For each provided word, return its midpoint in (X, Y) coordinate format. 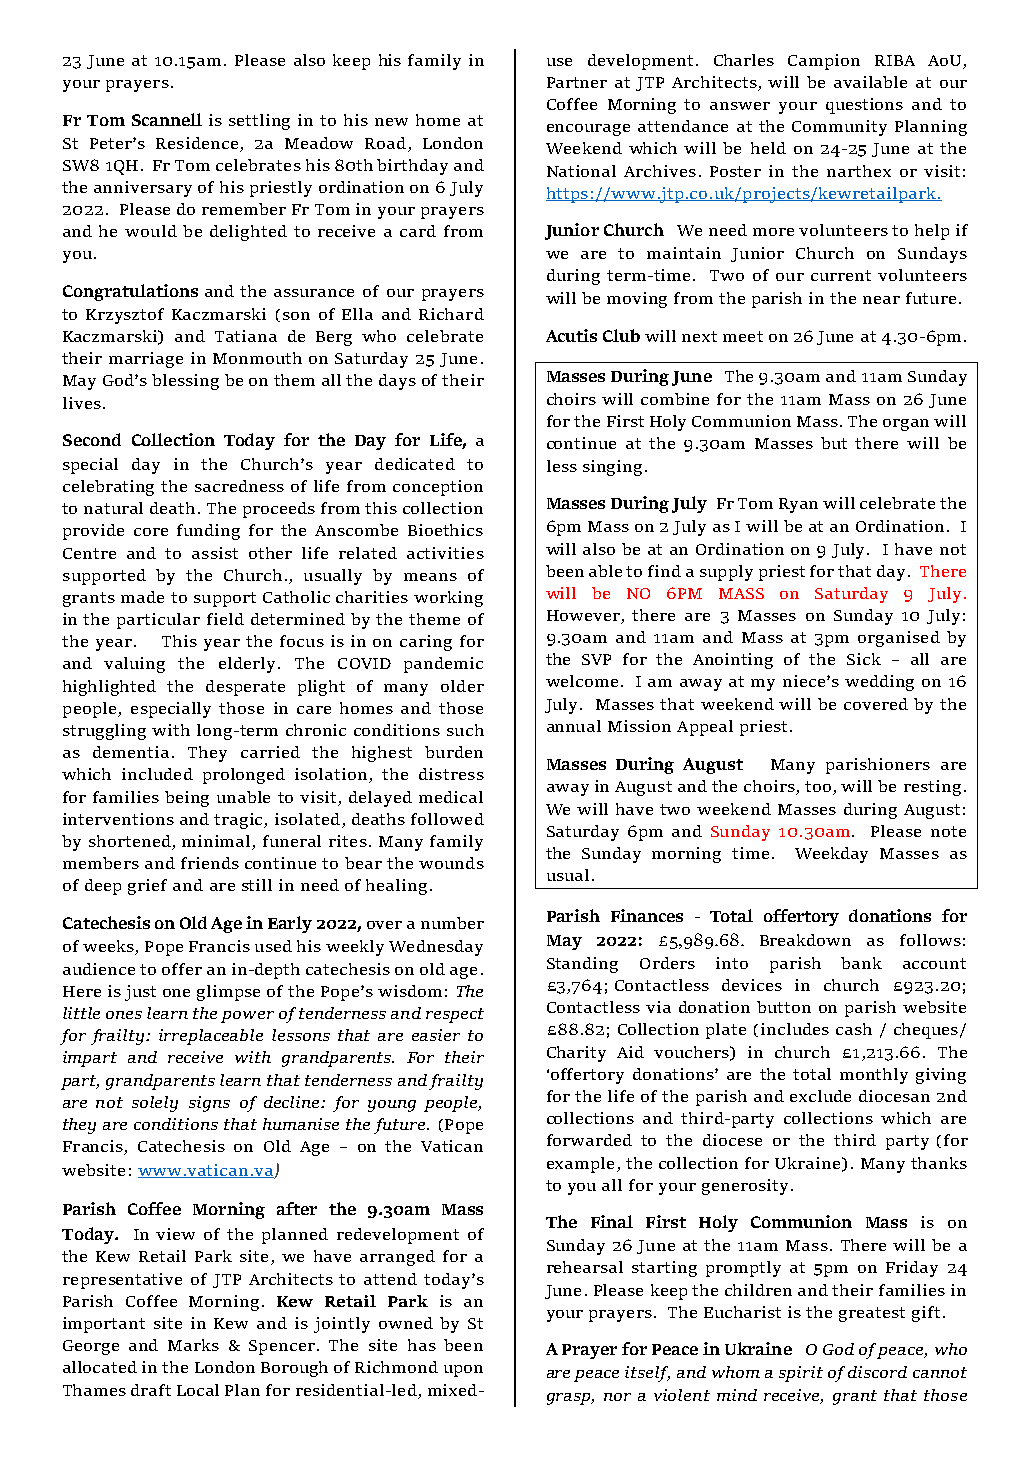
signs (209, 1104)
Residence (197, 143)
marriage (146, 360)
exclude (820, 1096)
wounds (451, 863)
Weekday (831, 855)
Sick (864, 659)
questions (864, 106)
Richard (451, 314)
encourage (588, 130)
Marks (193, 1345)
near (881, 300)
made (142, 597)
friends (210, 863)
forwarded (589, 1140)
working (448, 599)
